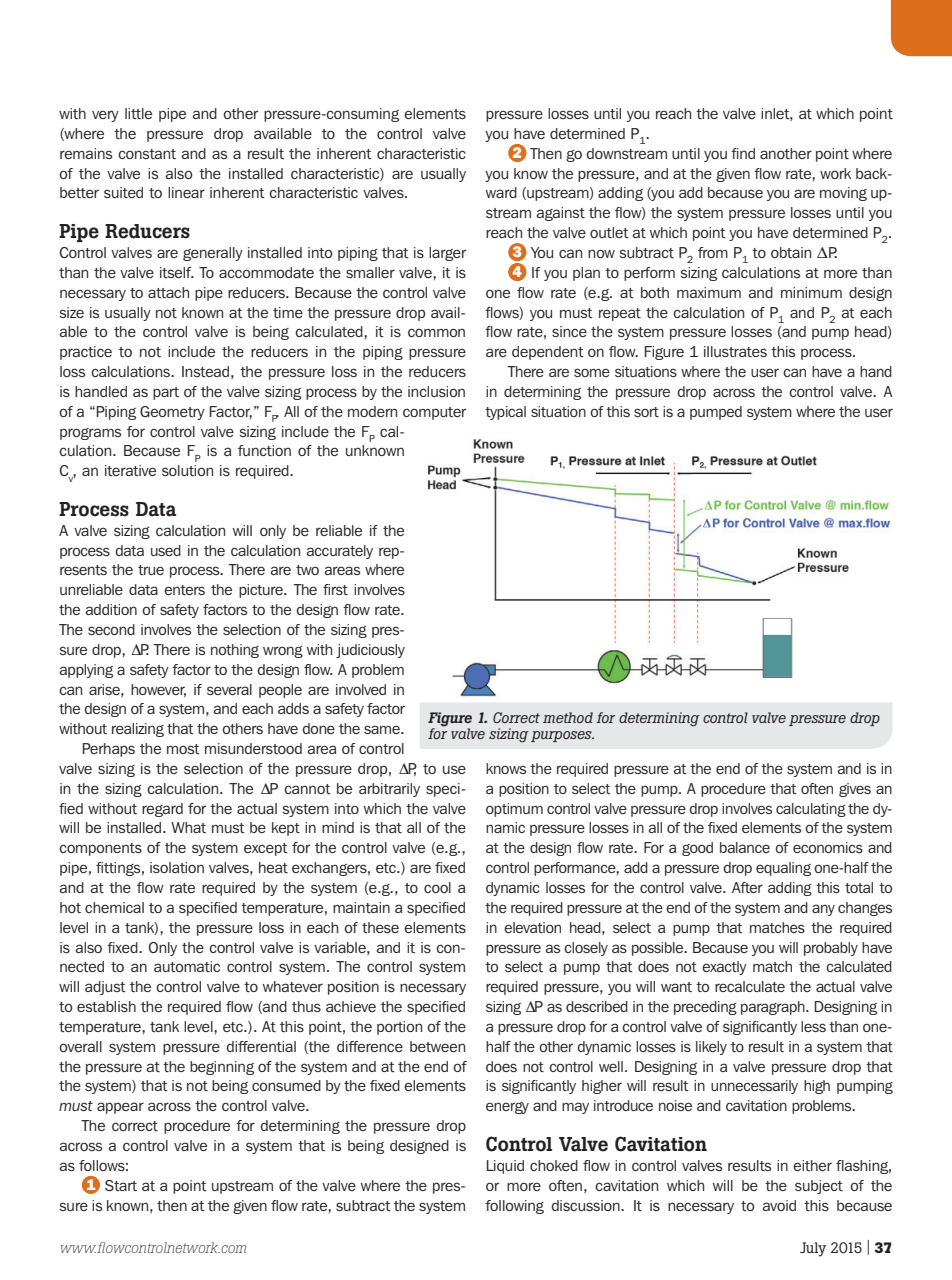 Image resolution: width=952 pixels, height=1280 pixels. Describe the element at coordinates (158, 690) in the screenshot. I see `however` at that location.
